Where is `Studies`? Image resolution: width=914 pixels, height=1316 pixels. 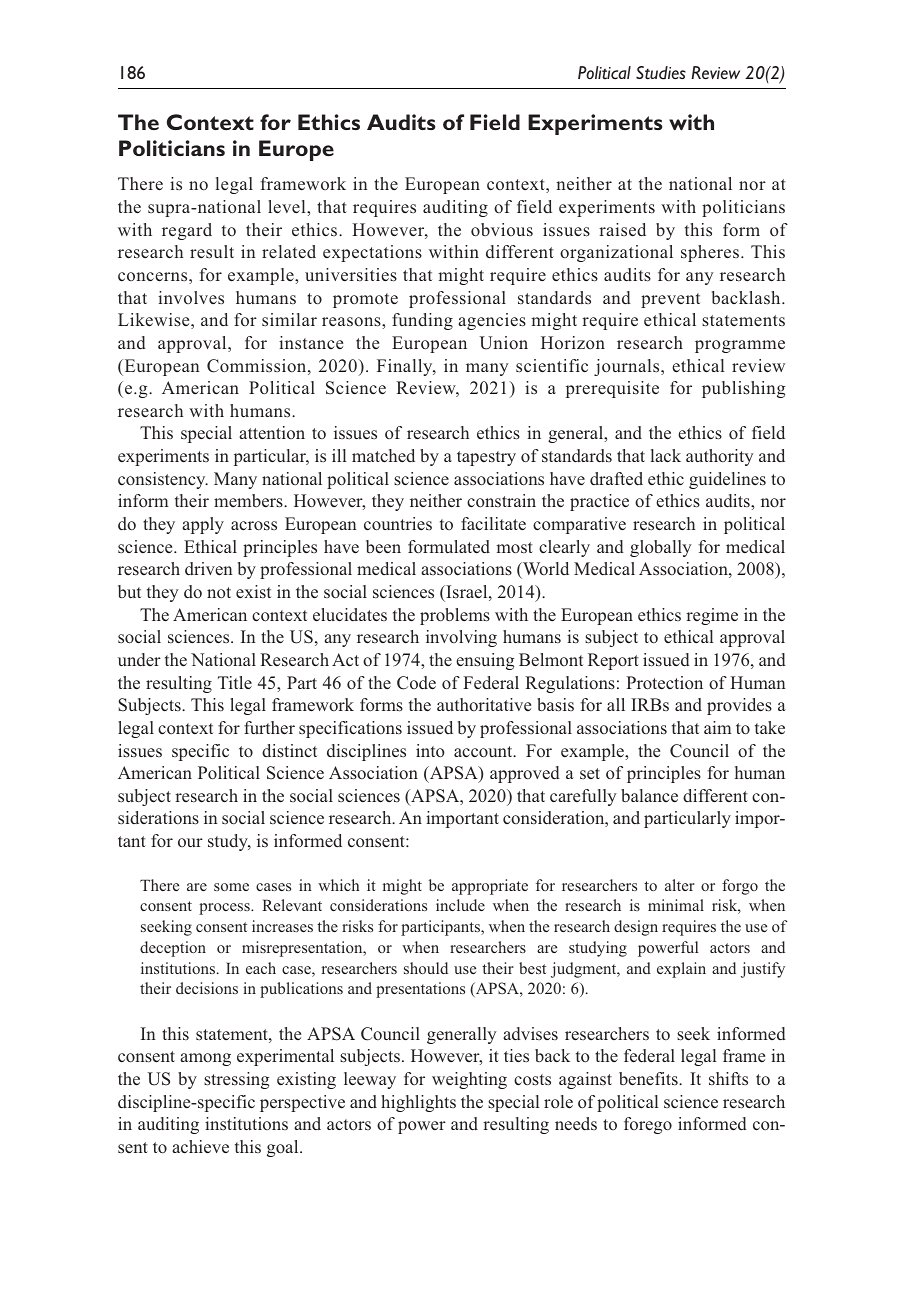 Studies is located at coordinates (661, 73).
